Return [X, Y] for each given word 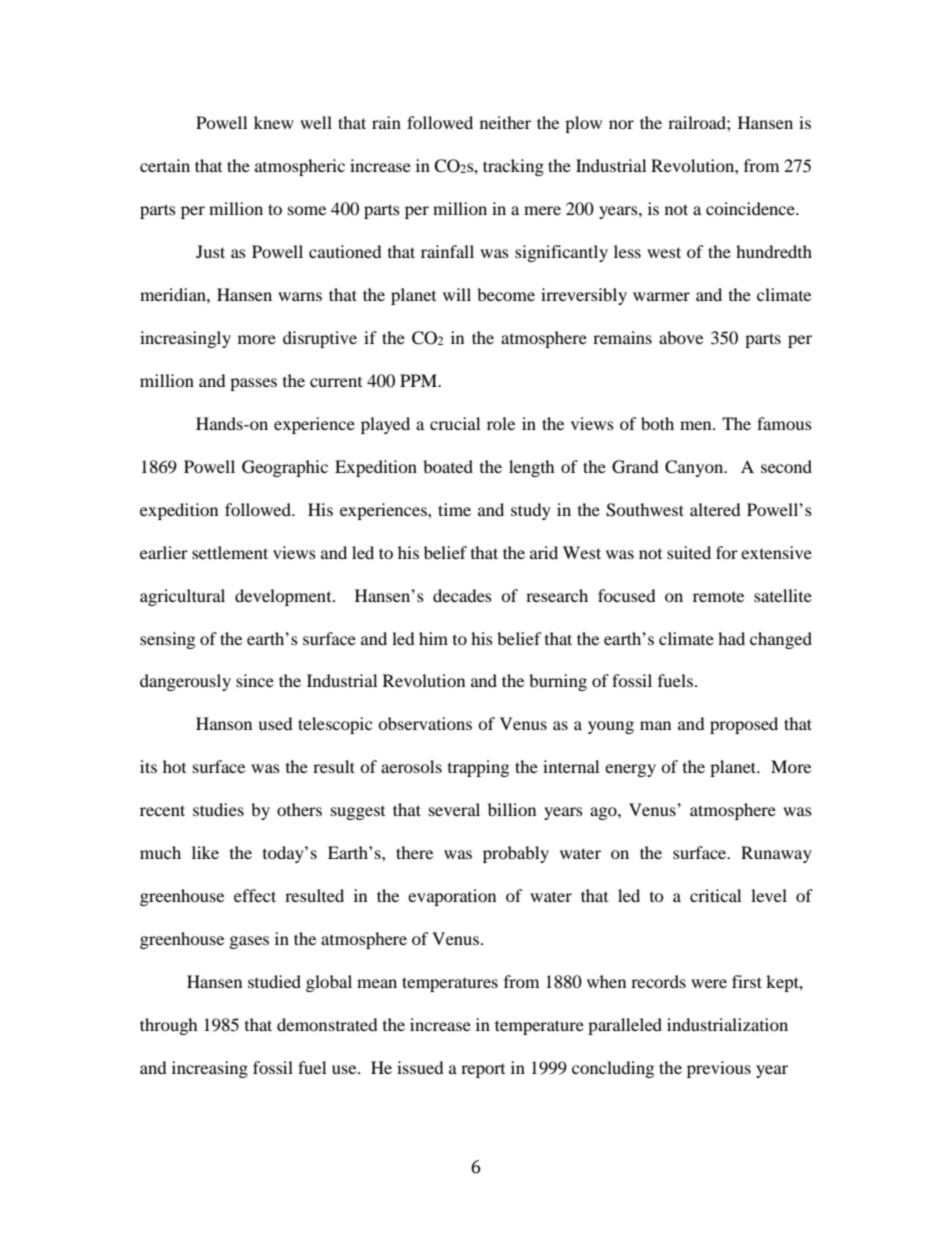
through [169, 1026]
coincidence [751, 208]
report [483, 1071]
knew [274, 122]
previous [719, 1069]
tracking [513, 167]
